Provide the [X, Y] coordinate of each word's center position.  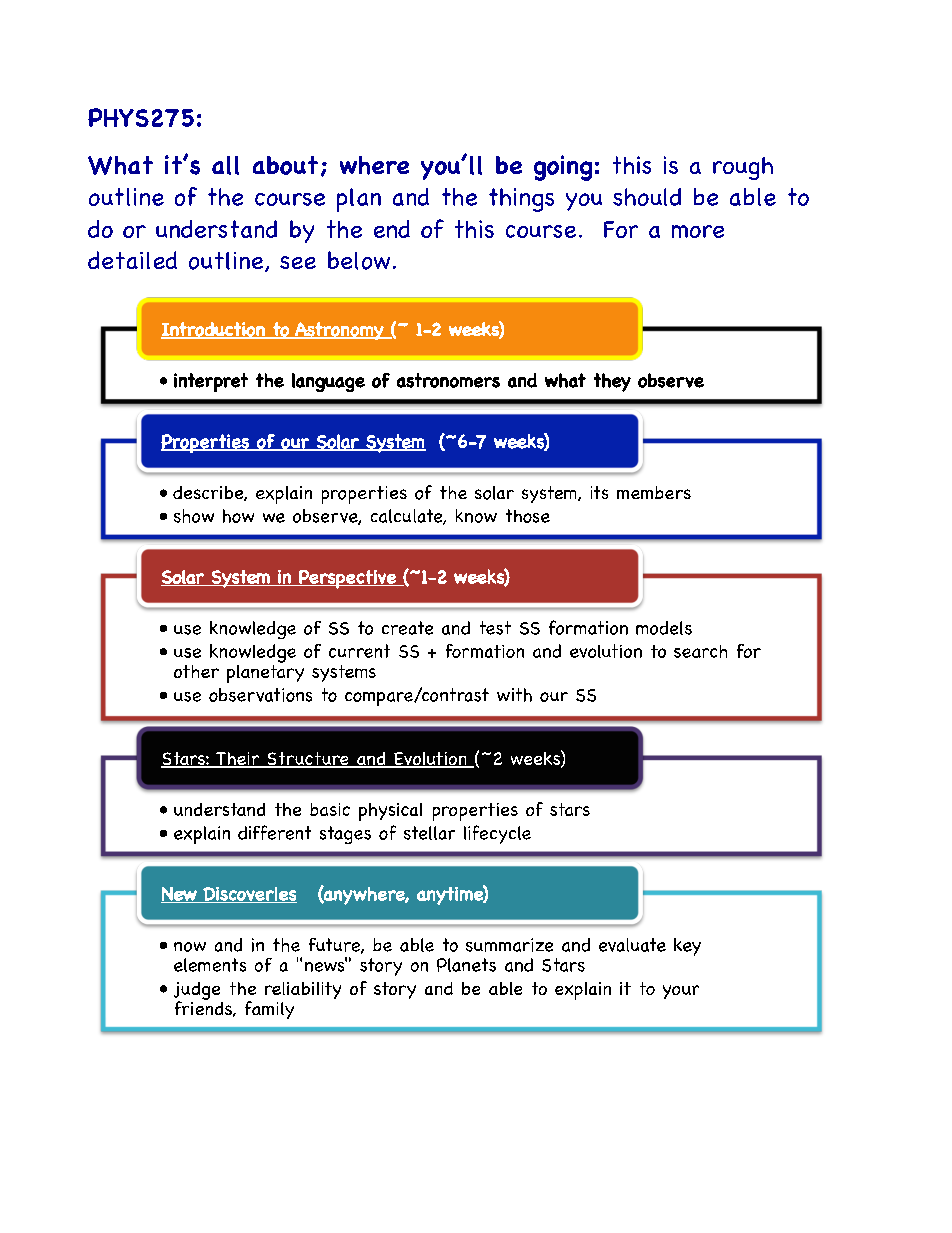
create [407, 628]
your [681, 992]
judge [197, 992]
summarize [509, 945]
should [647, 197]
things [521, 200]
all [225, 165]
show [194, 516]
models [664, 628]
